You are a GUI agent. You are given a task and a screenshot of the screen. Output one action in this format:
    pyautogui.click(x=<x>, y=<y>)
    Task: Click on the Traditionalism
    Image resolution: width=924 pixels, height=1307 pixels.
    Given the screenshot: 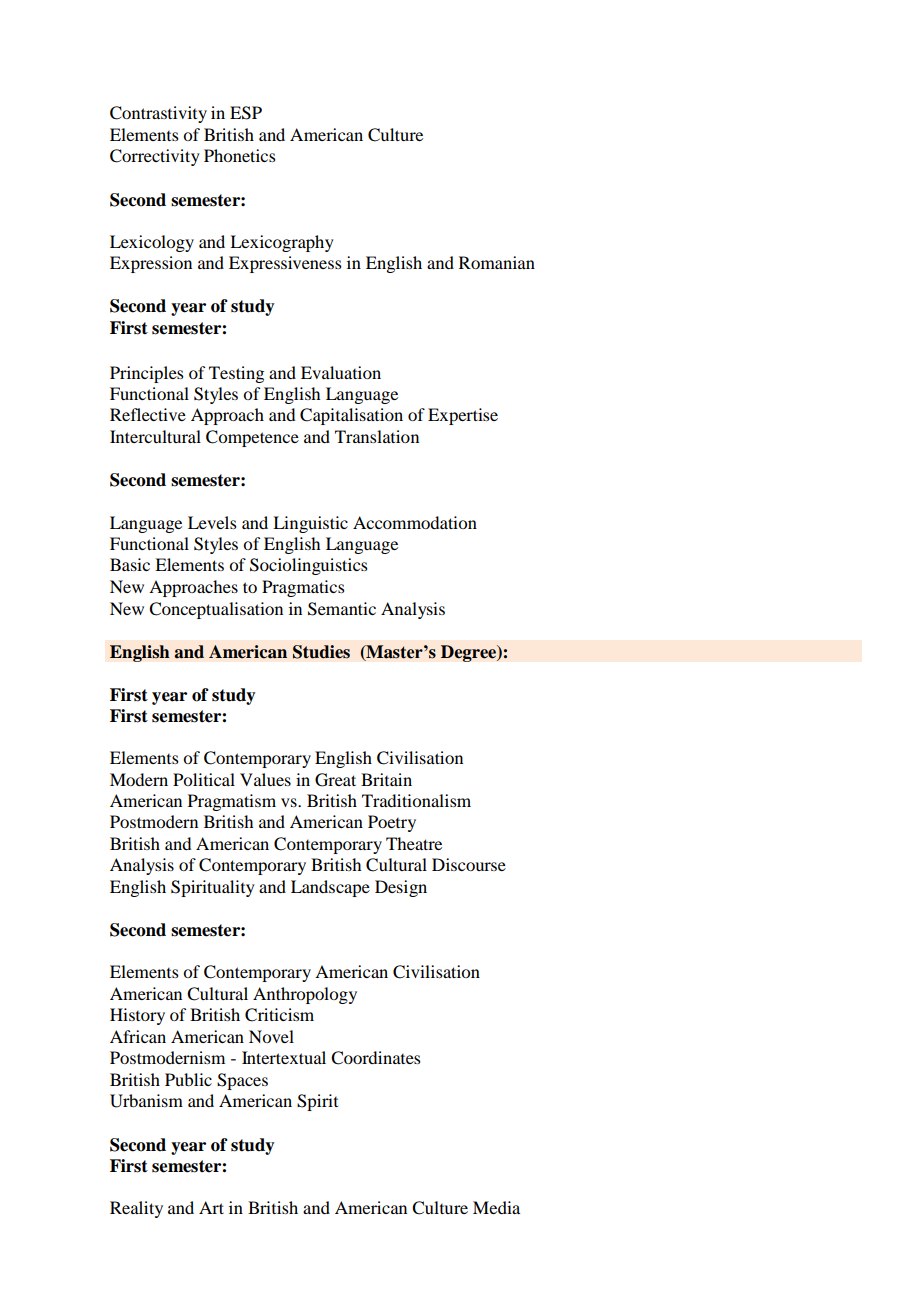 What is the action you would take?
    pyautogui.click(x=416, y=800)
